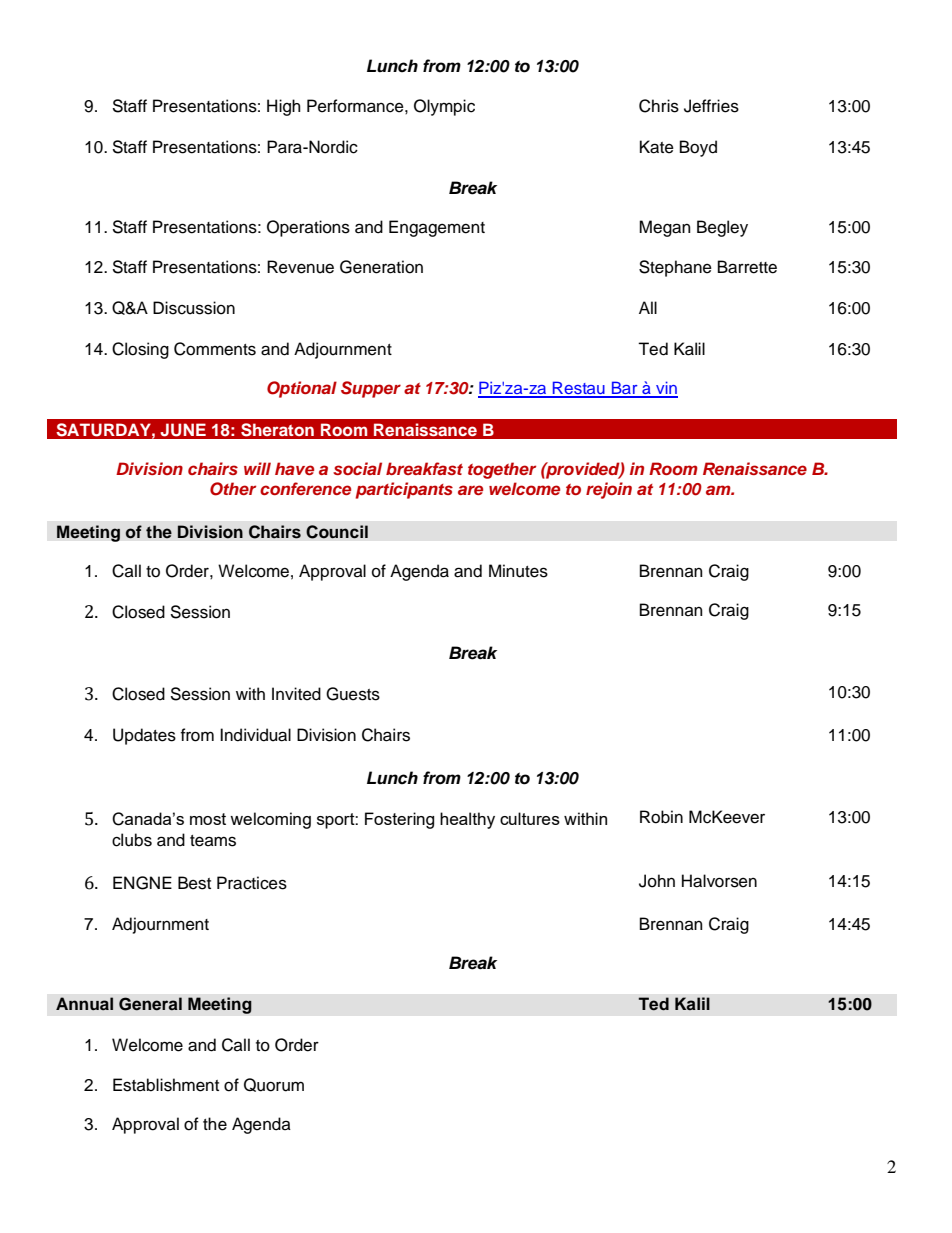 This screenshot has height=1233, width=952. I want to click on John, so click(657, 881).
